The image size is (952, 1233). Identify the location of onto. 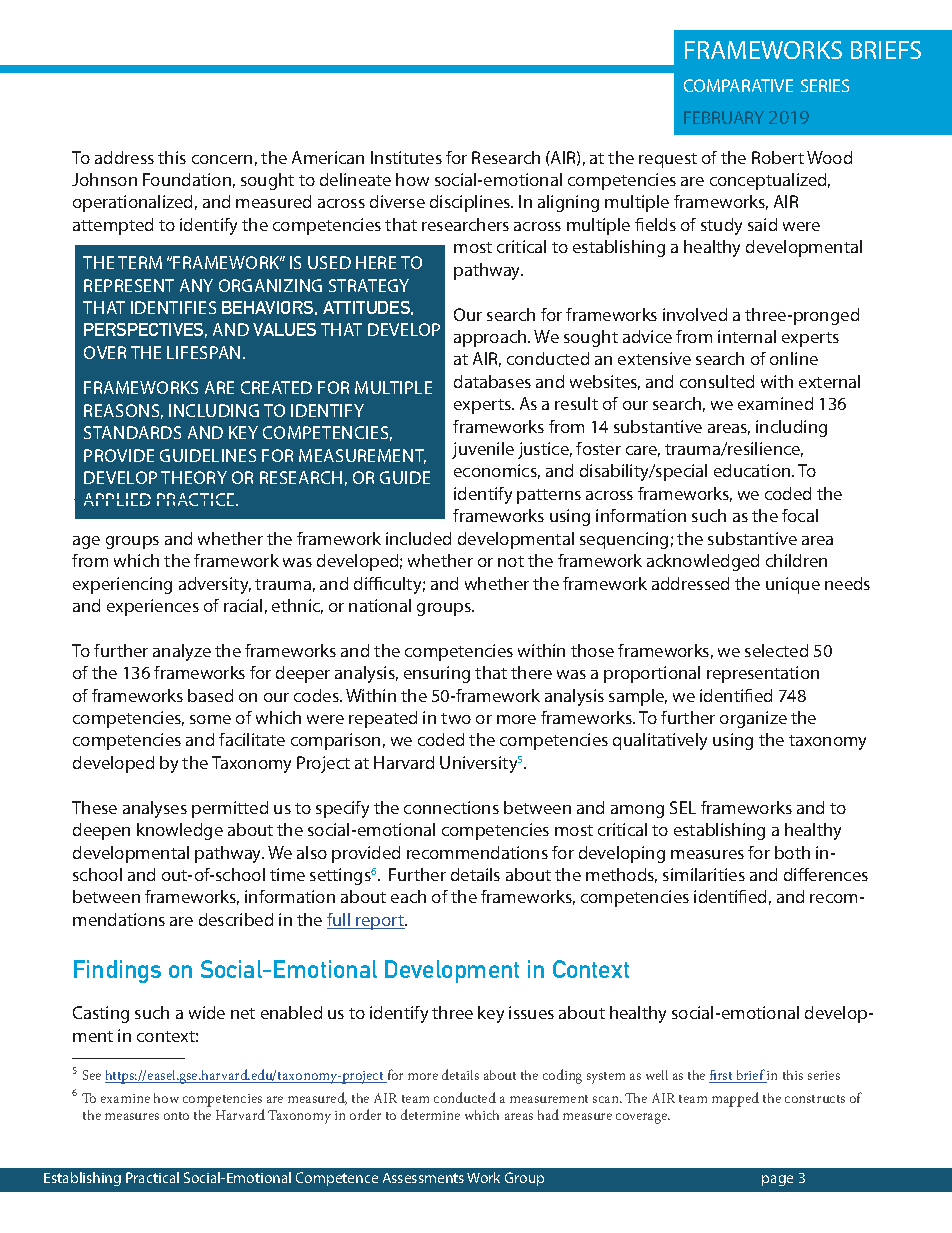
(176, 1116).
